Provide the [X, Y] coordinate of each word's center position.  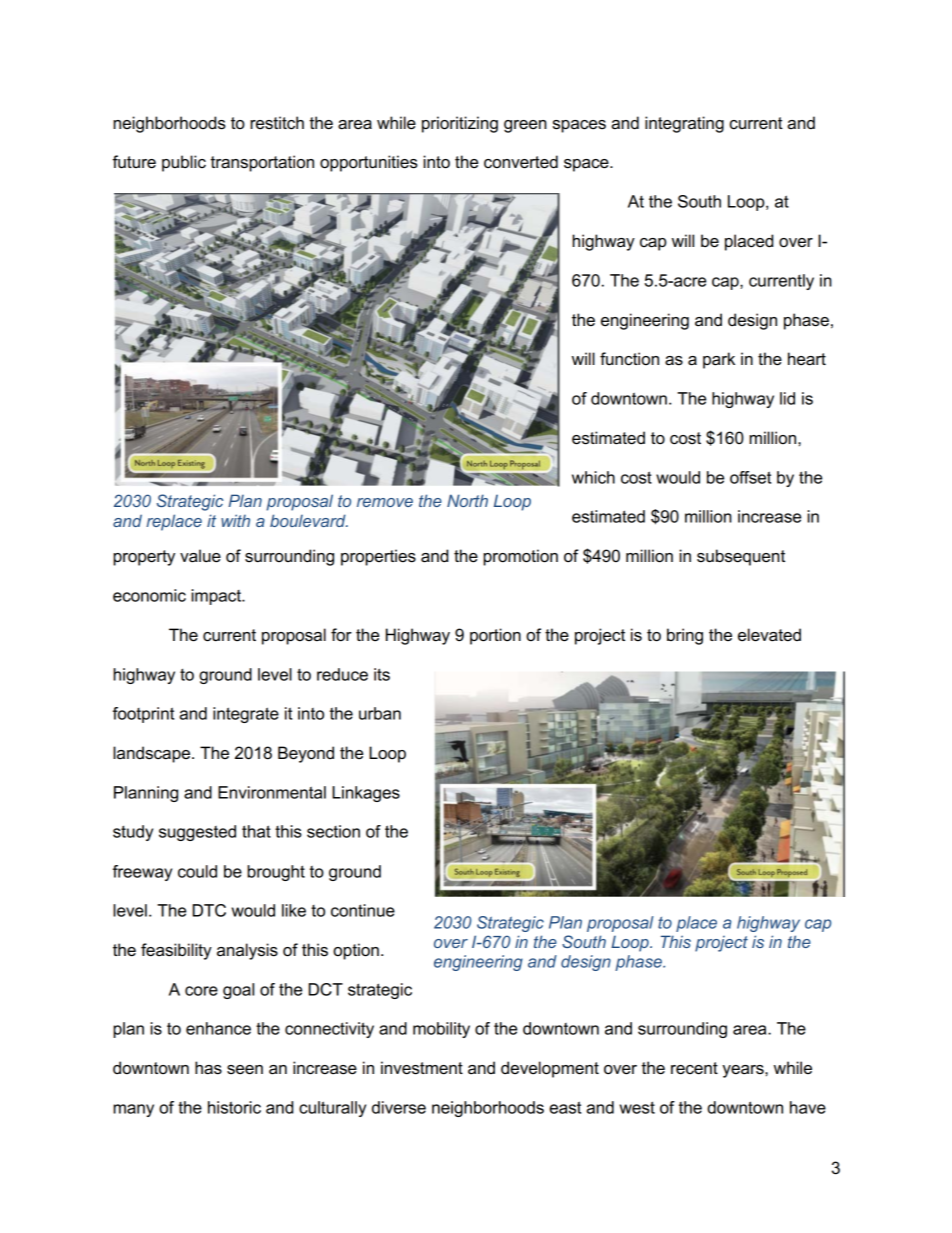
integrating [684, 124]
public [184, 163]
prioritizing [460, 124]
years [744, 1071]
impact [217, 597]
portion [495, 636]
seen [245, 1070]
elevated [769, 635]
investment [422, 1068]
